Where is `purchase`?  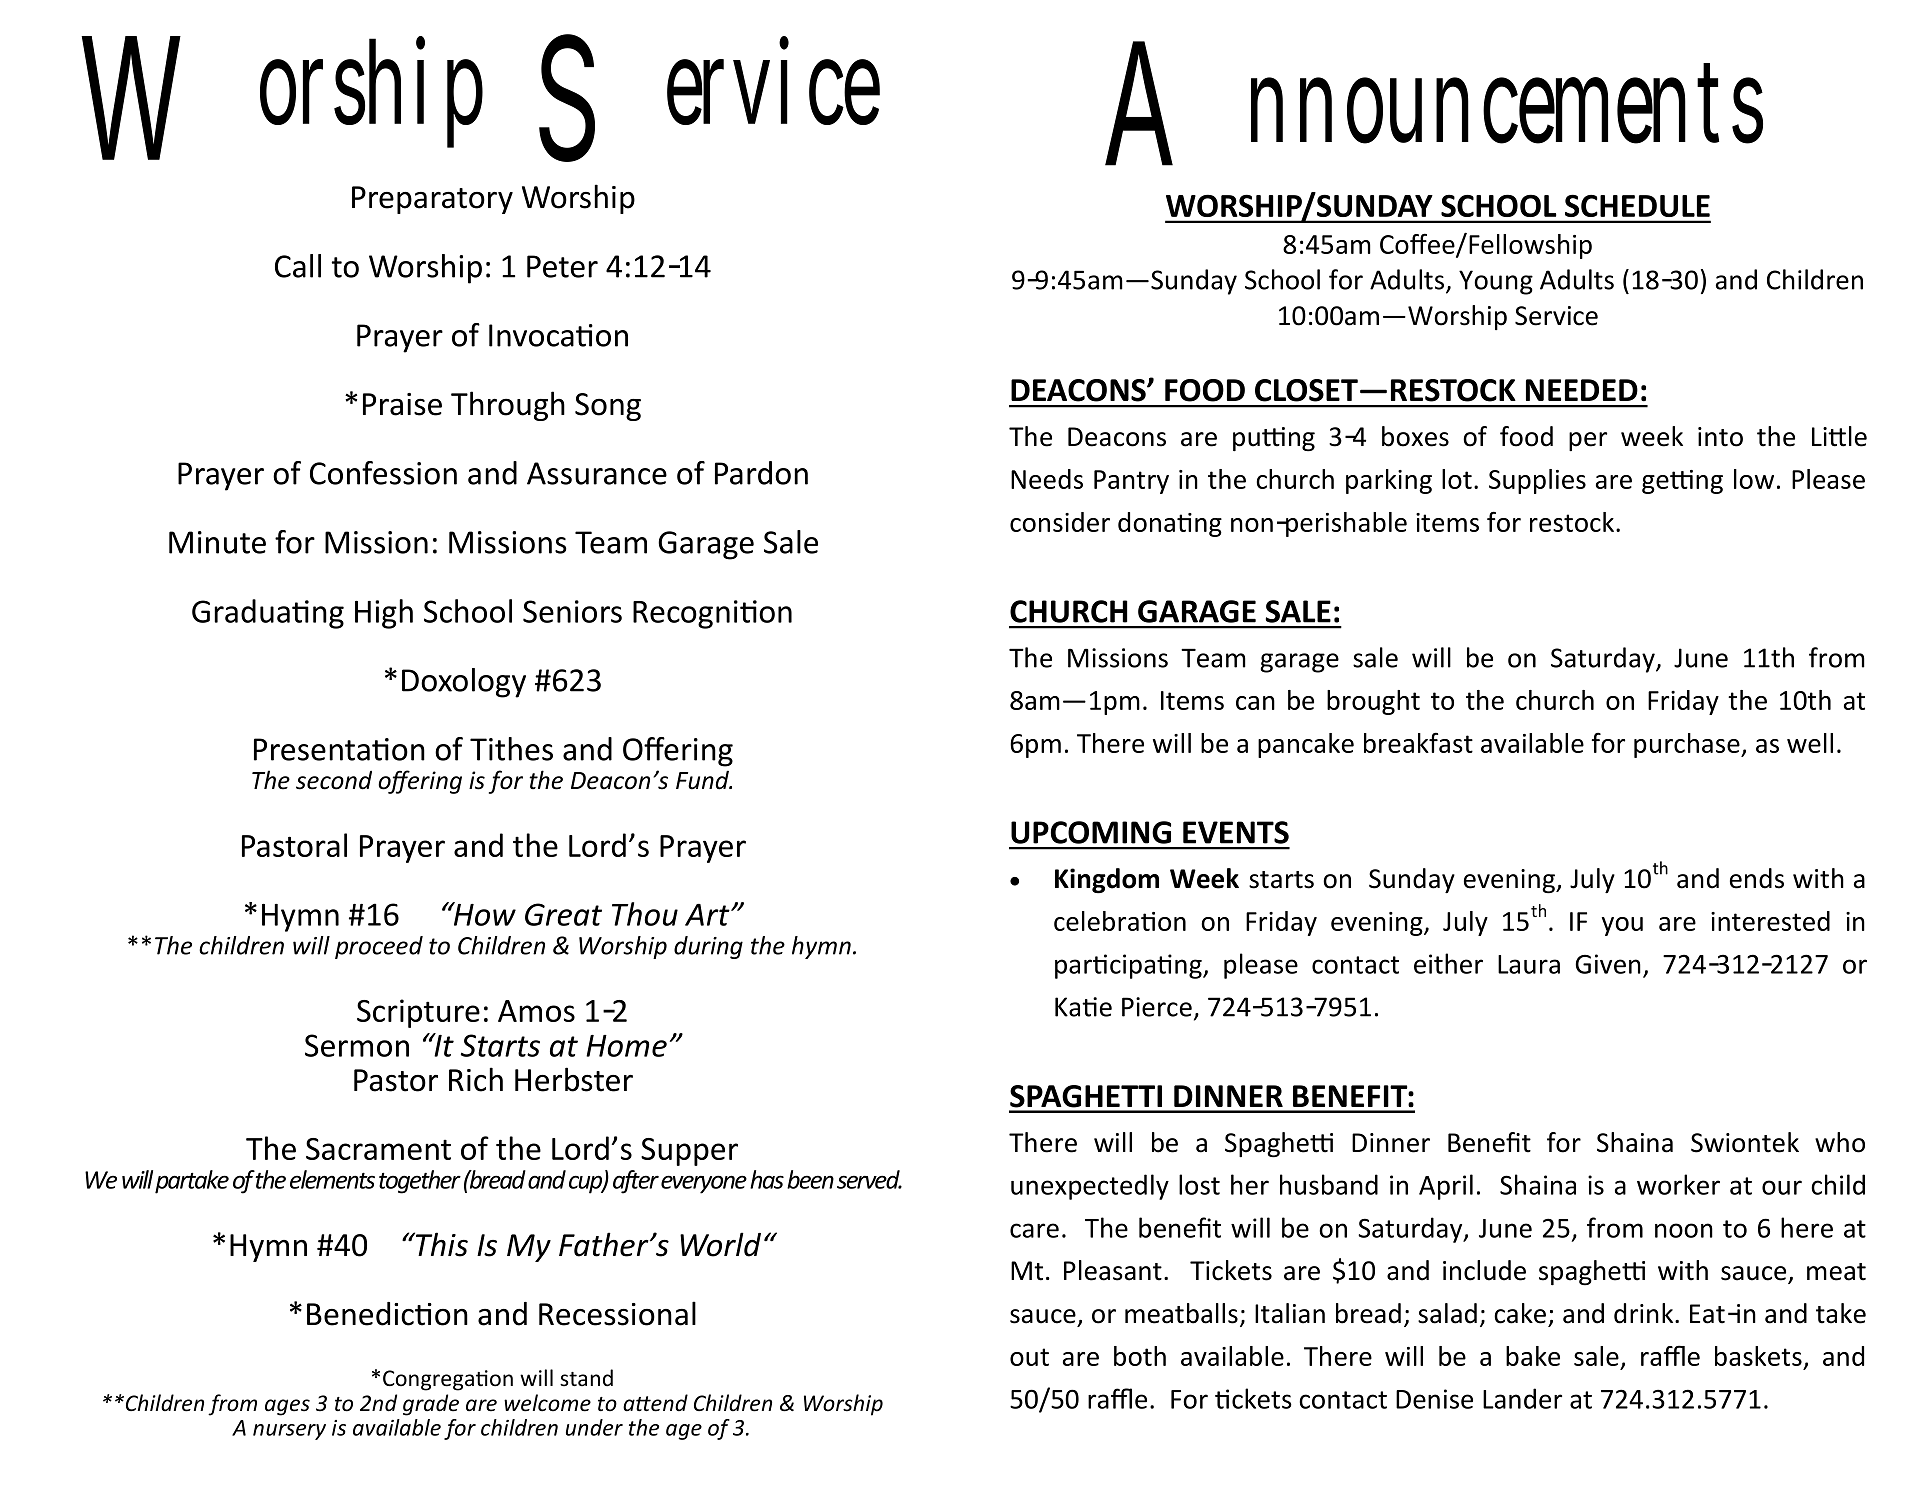 purchase is located at coordinates (1688, 745).
